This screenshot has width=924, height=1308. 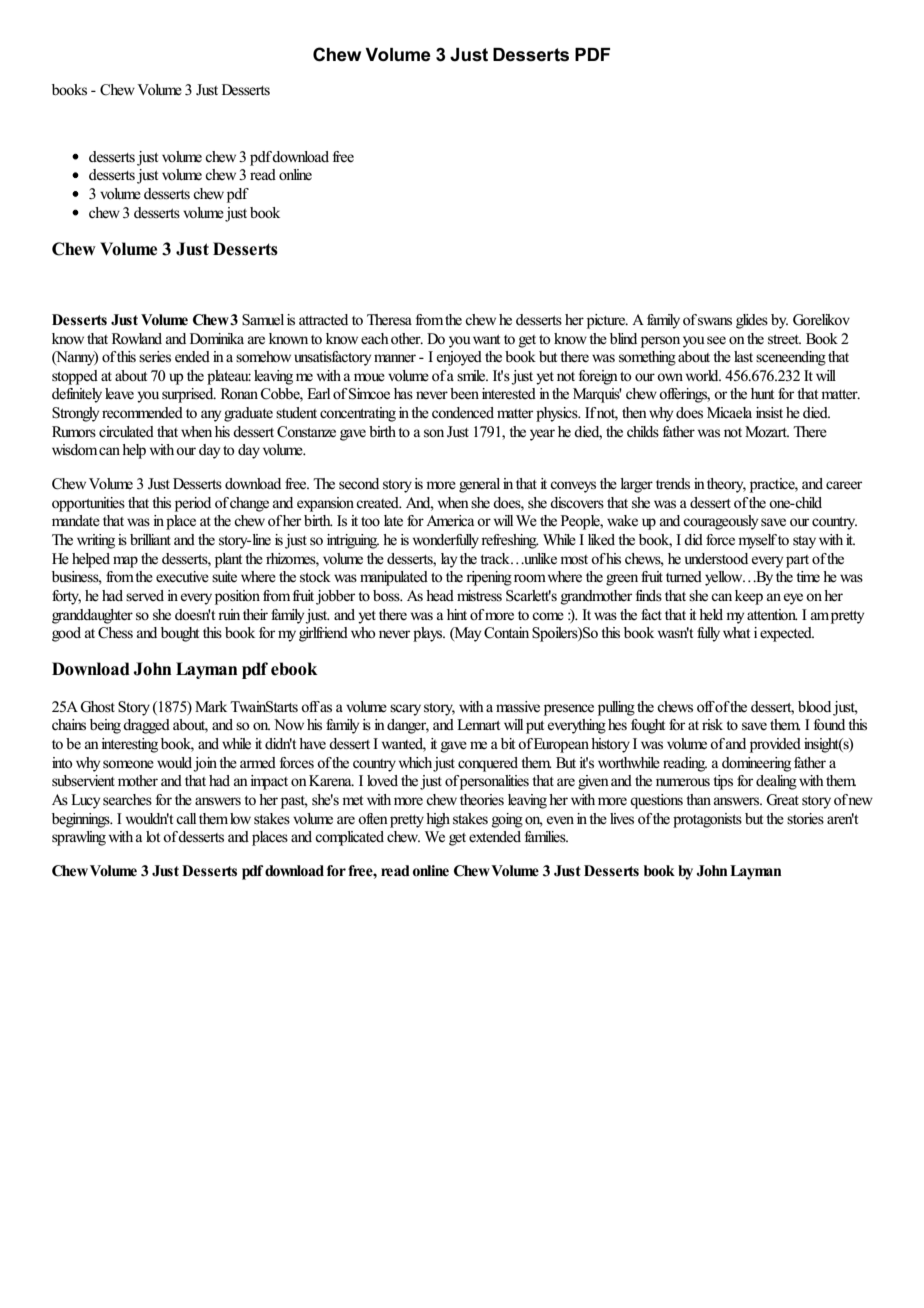 What do you see at coordinates (767, 431) in the screenshot?
I see `Mozart` at bounding box center [767, 431].
